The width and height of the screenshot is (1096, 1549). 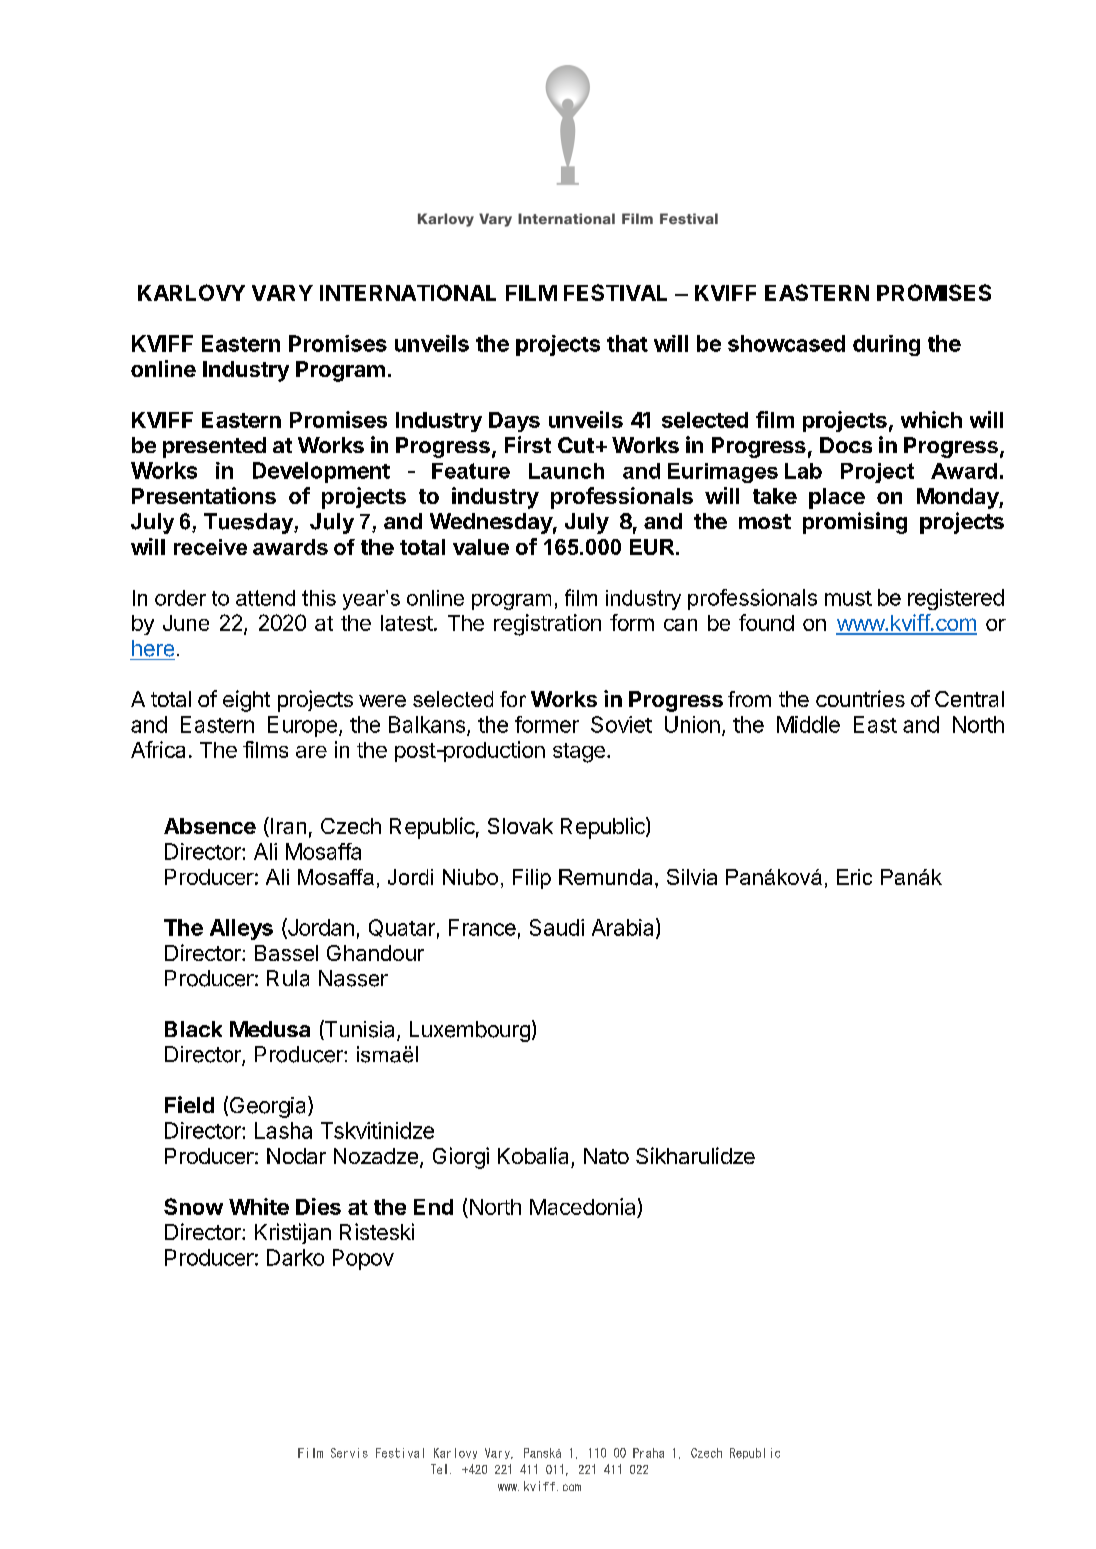 What do you see at coordinates (886, 345) in the screenshot?
I see `during` at bounding box center [886, 345].
